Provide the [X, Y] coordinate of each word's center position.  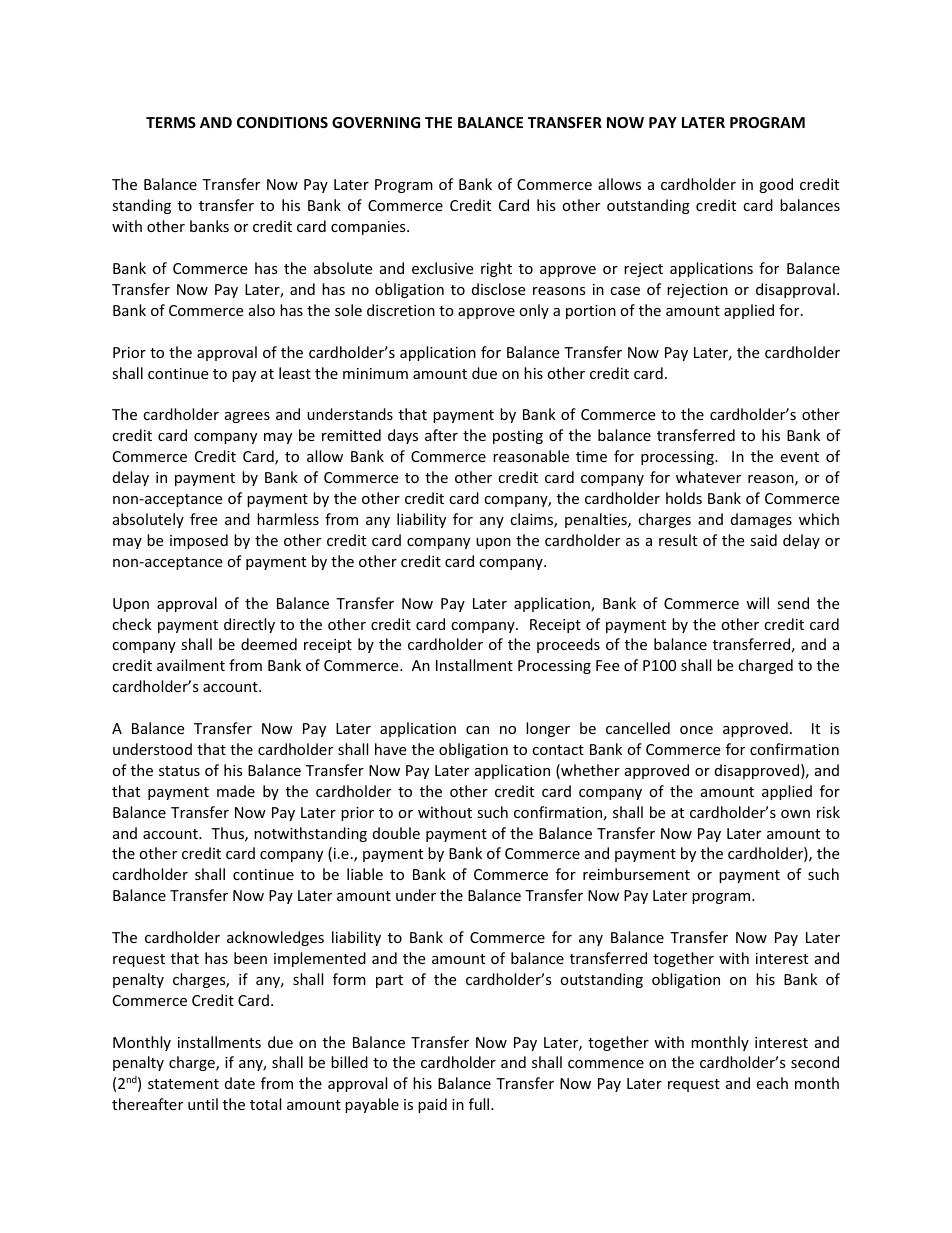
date [240, 1083]
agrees [247, 417]
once [696, 730]
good [776, 185]
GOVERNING [376, 122]
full [480, 1104]
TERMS [171, 122]
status [179, 771]
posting [518, 437]
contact [558, 750]
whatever [708, 477]
